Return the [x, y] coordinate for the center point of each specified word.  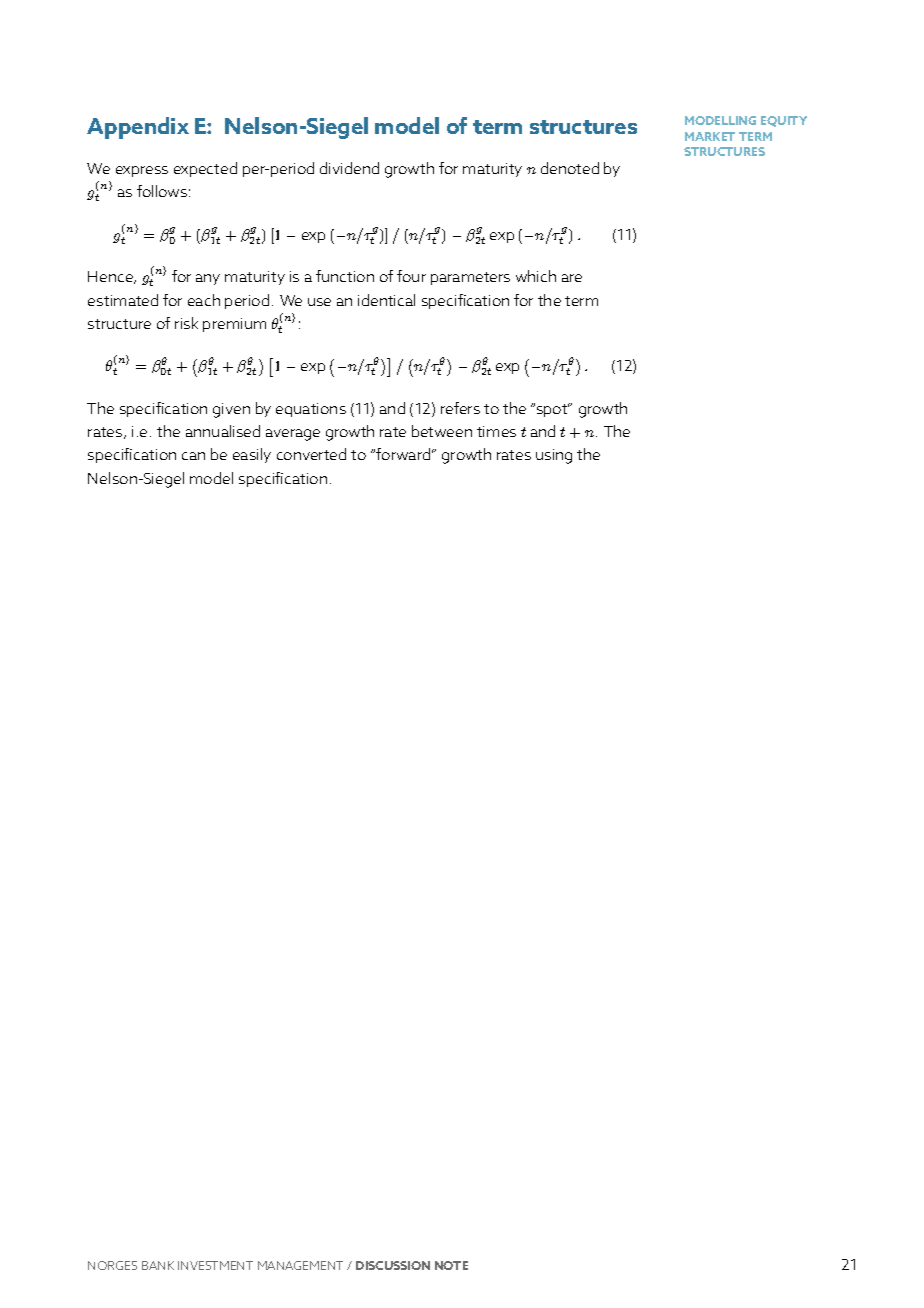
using [554, 456]
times [496, 431]
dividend [349, 168]
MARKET [710, 136]
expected [205, 169]
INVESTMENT [215, 1265]
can [193, 456]
